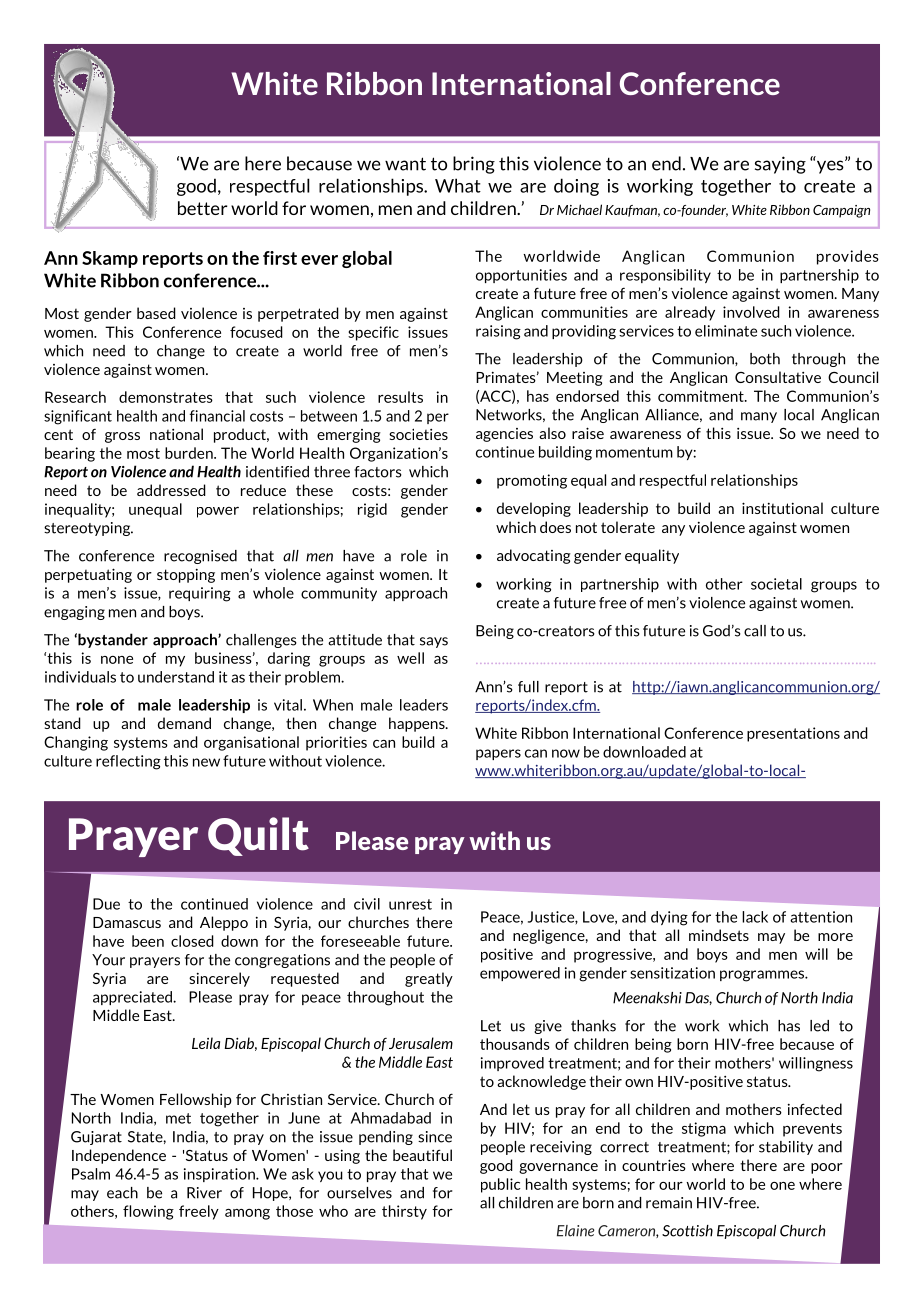 This page has height=1308, width=924. What do you see at coordinates (780, 165) in the page?
I see `saying` at bounding box center [780, 165].
